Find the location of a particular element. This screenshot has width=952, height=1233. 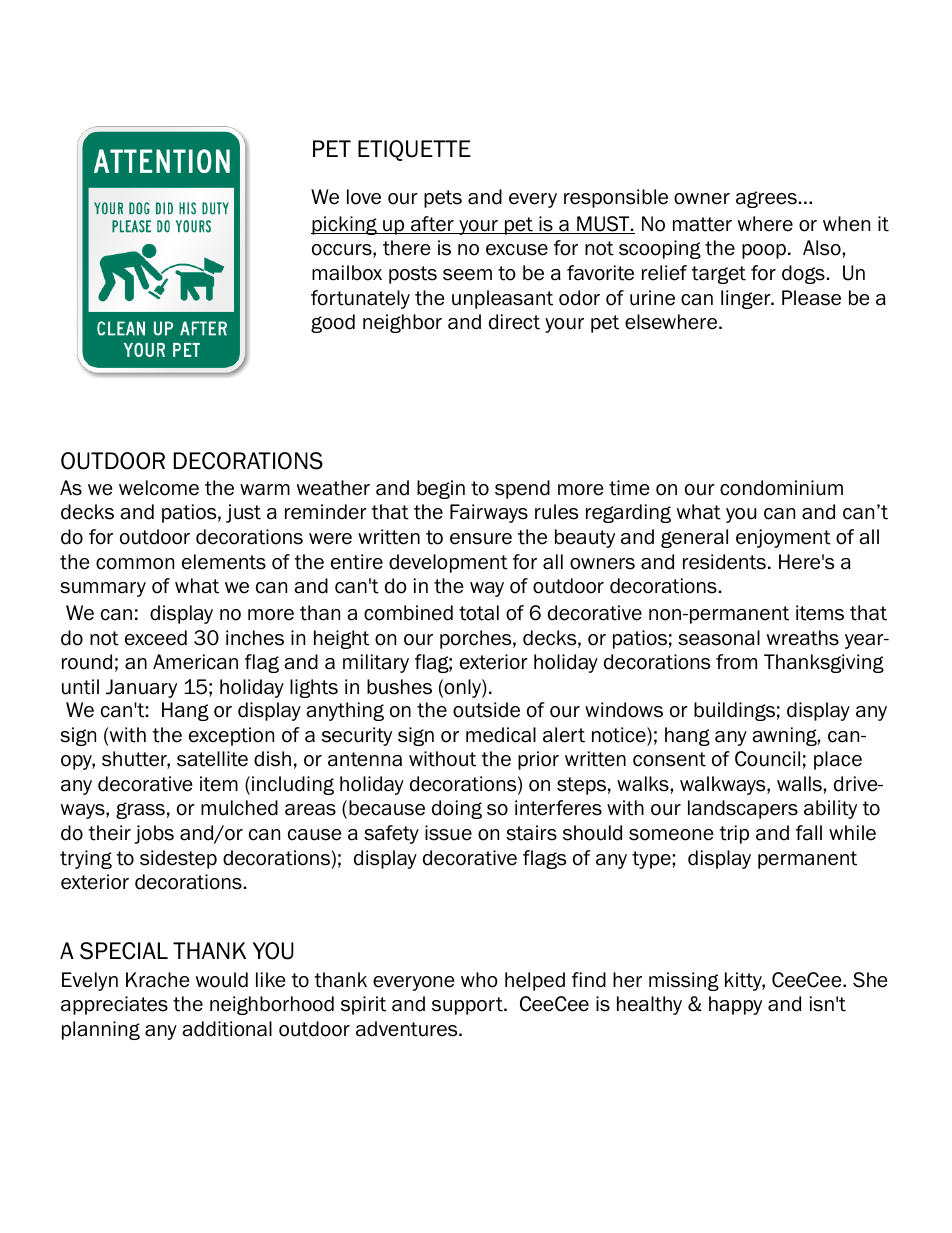

pets is located at coordinates (443, 199).
